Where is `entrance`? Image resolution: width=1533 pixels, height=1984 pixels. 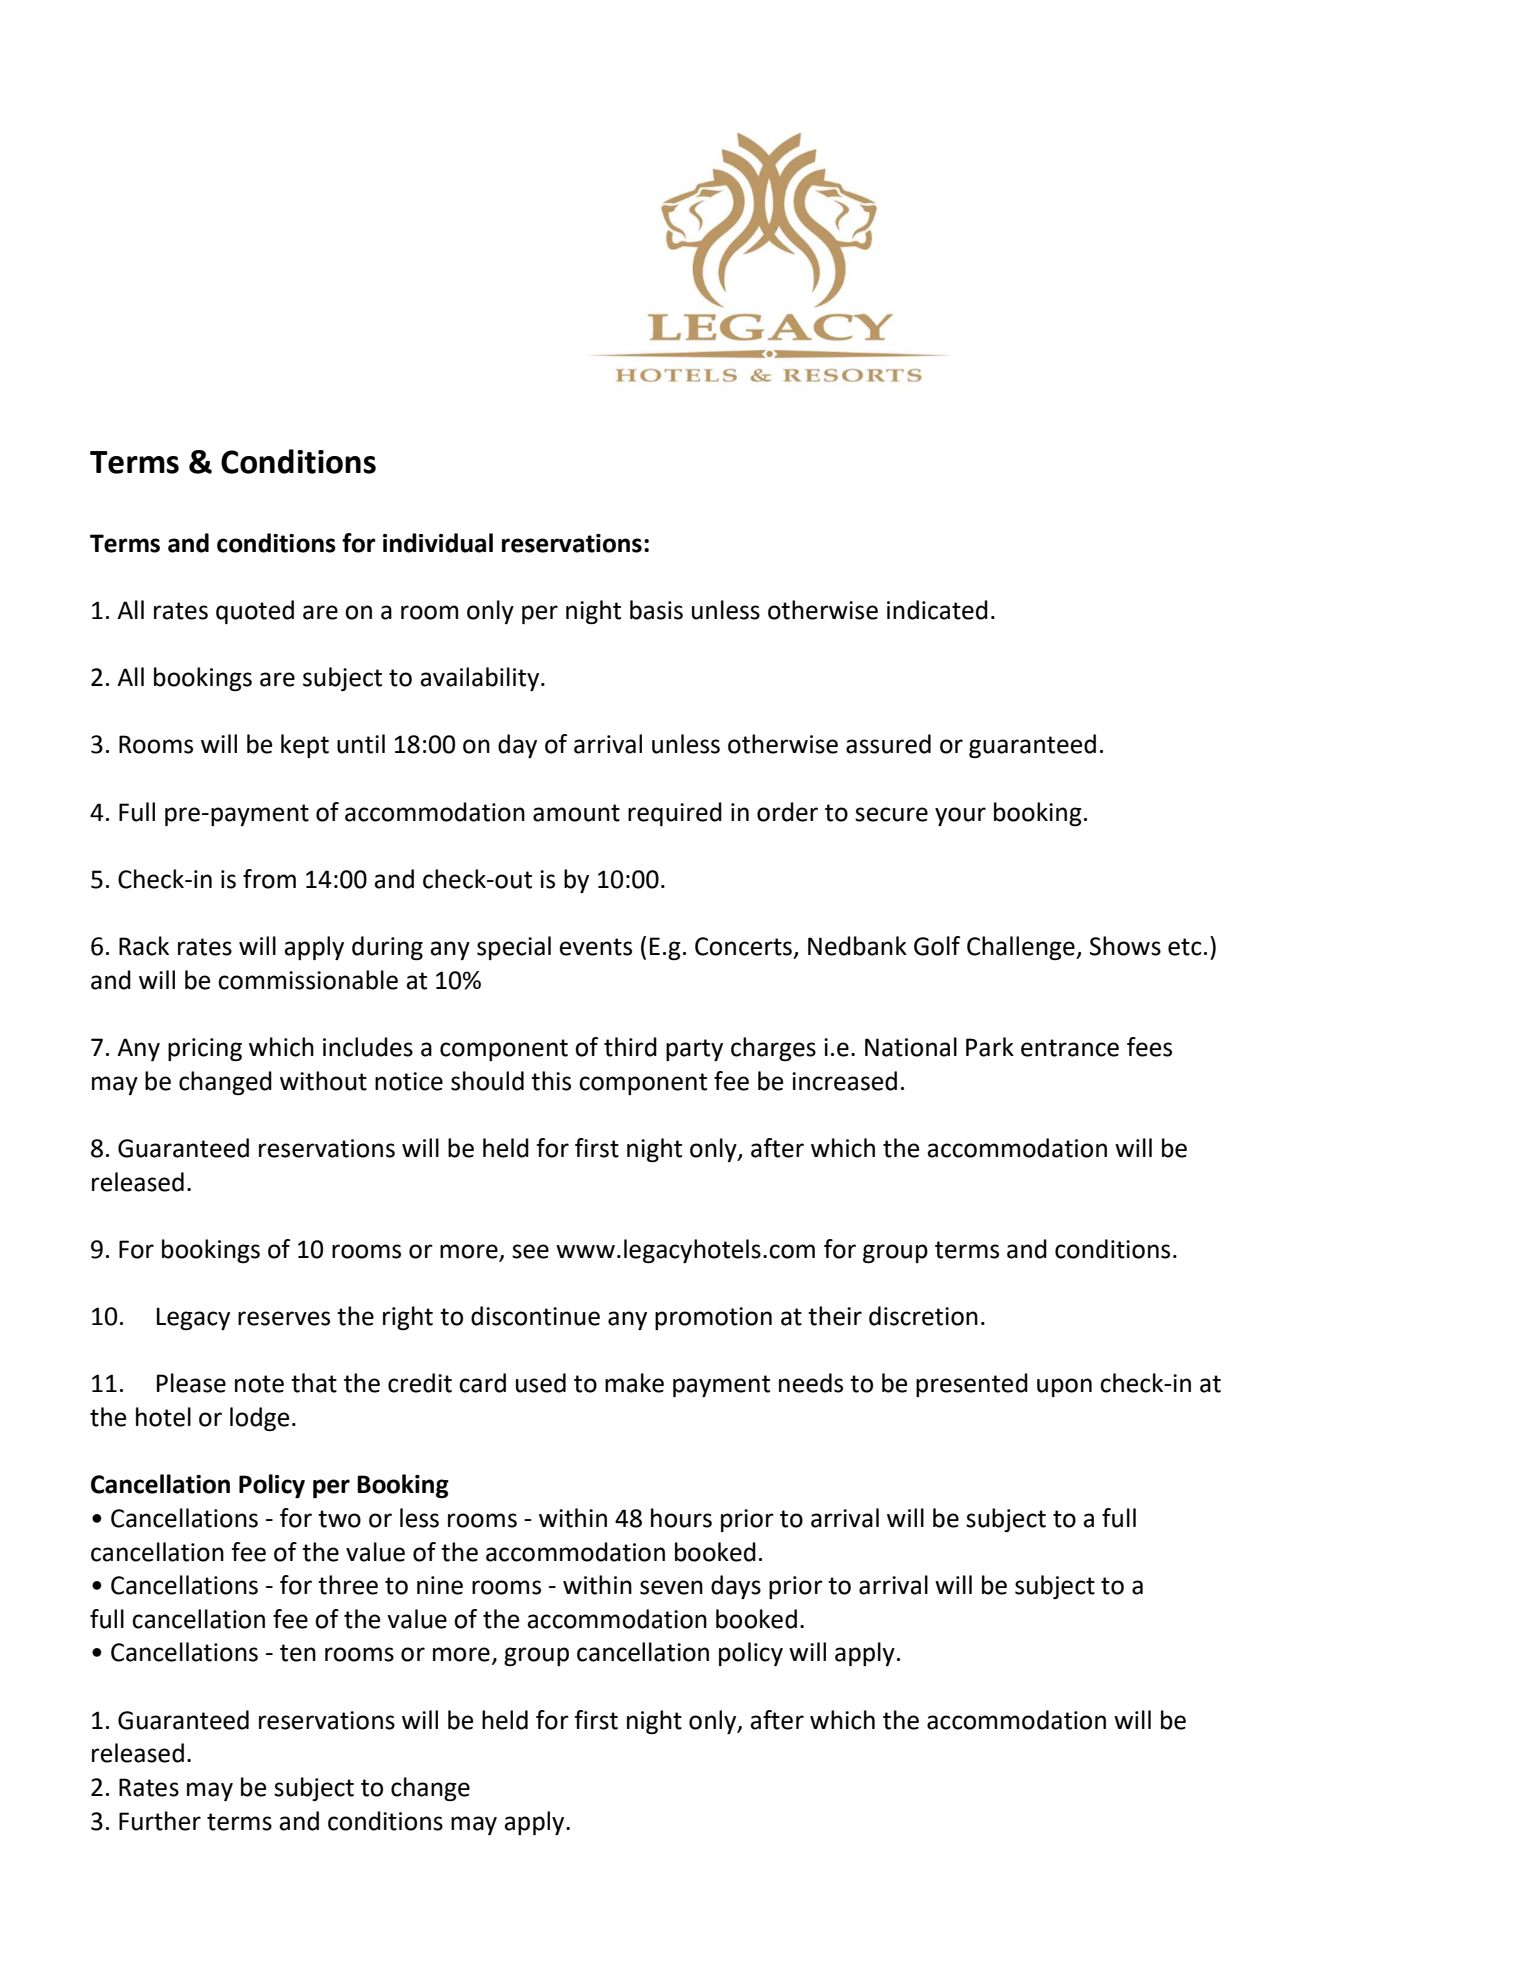
entrance is located at coordinates (1070, 1048).
